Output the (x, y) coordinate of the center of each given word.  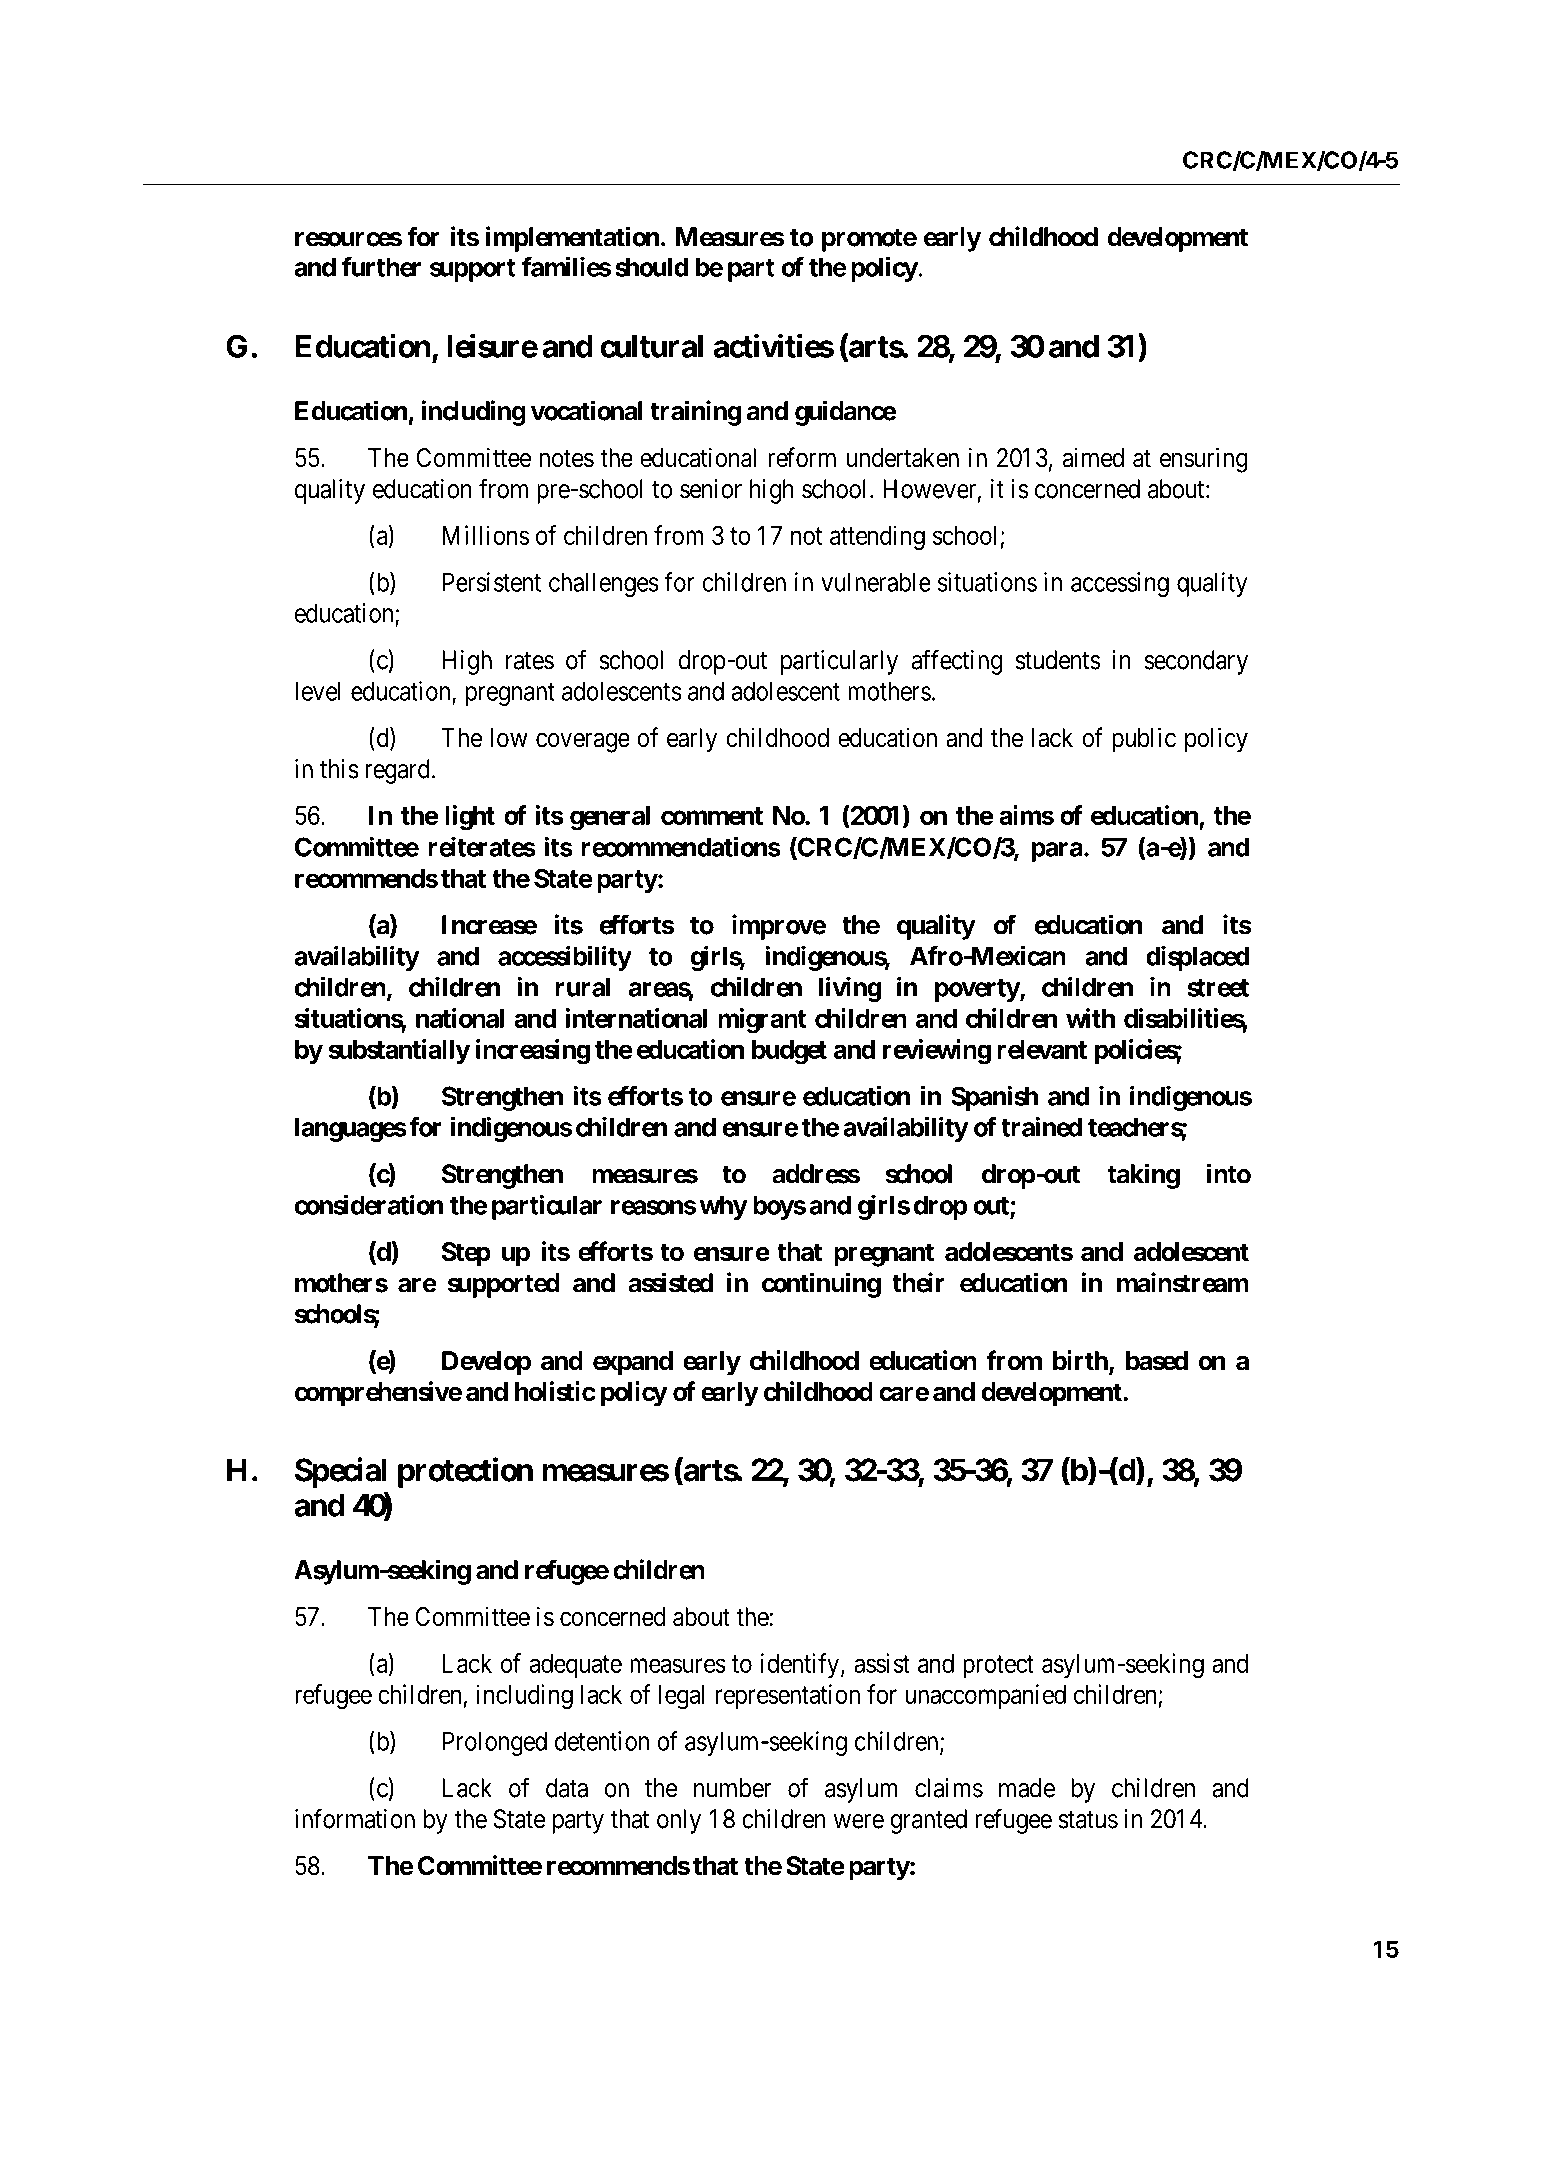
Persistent (491, 582)
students (1058, 660)
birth (1081, 1361)
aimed (1093, 457)
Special (341, 1472)
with (1090, 1018)
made (1027, 1788)
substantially (399, 1051)
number (732, 1788)
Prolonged (494, 1743)
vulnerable (876, 582)
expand (633, 1363)
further (381, 267)
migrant (762, 1021)
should (652, 267)
